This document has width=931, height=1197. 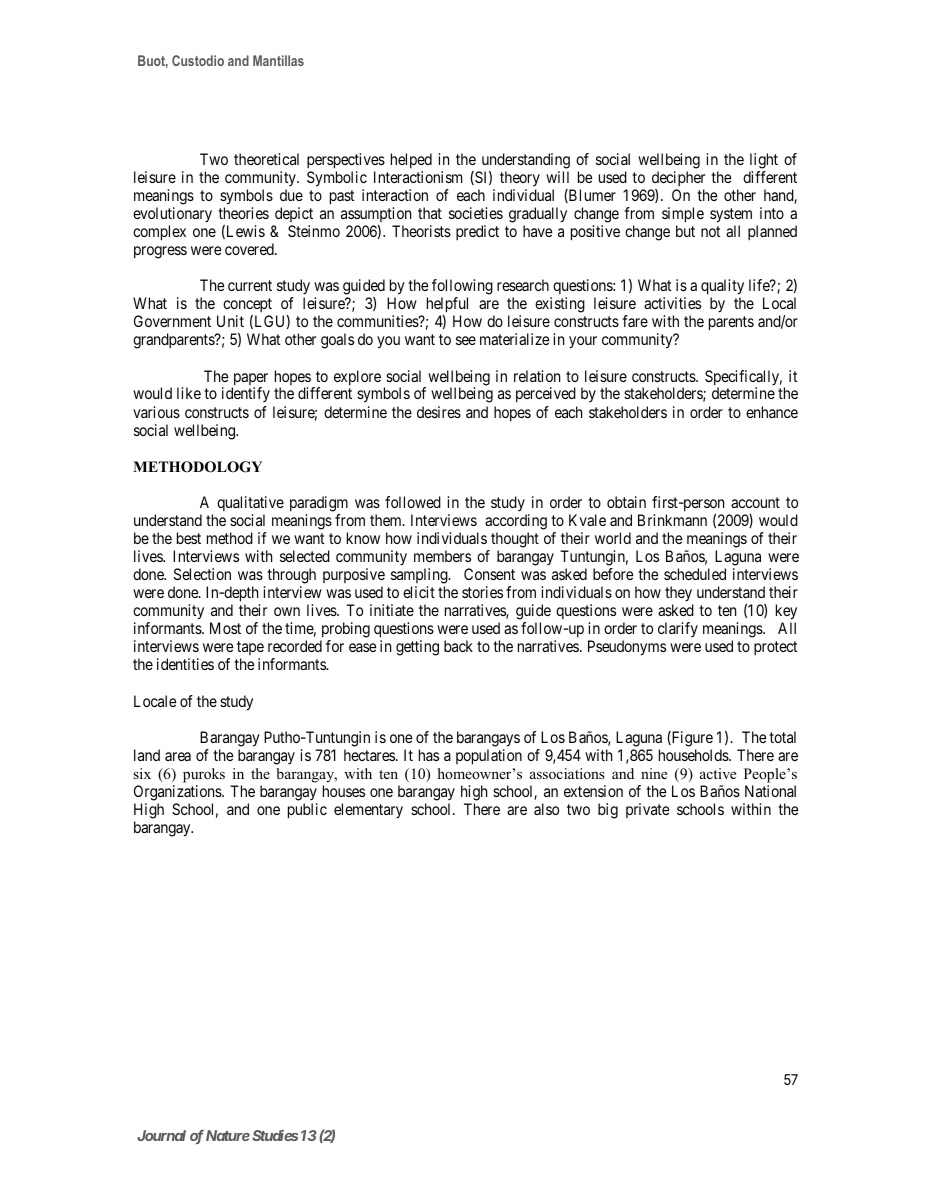 I want to click on private, so click(x=648, y=810).
